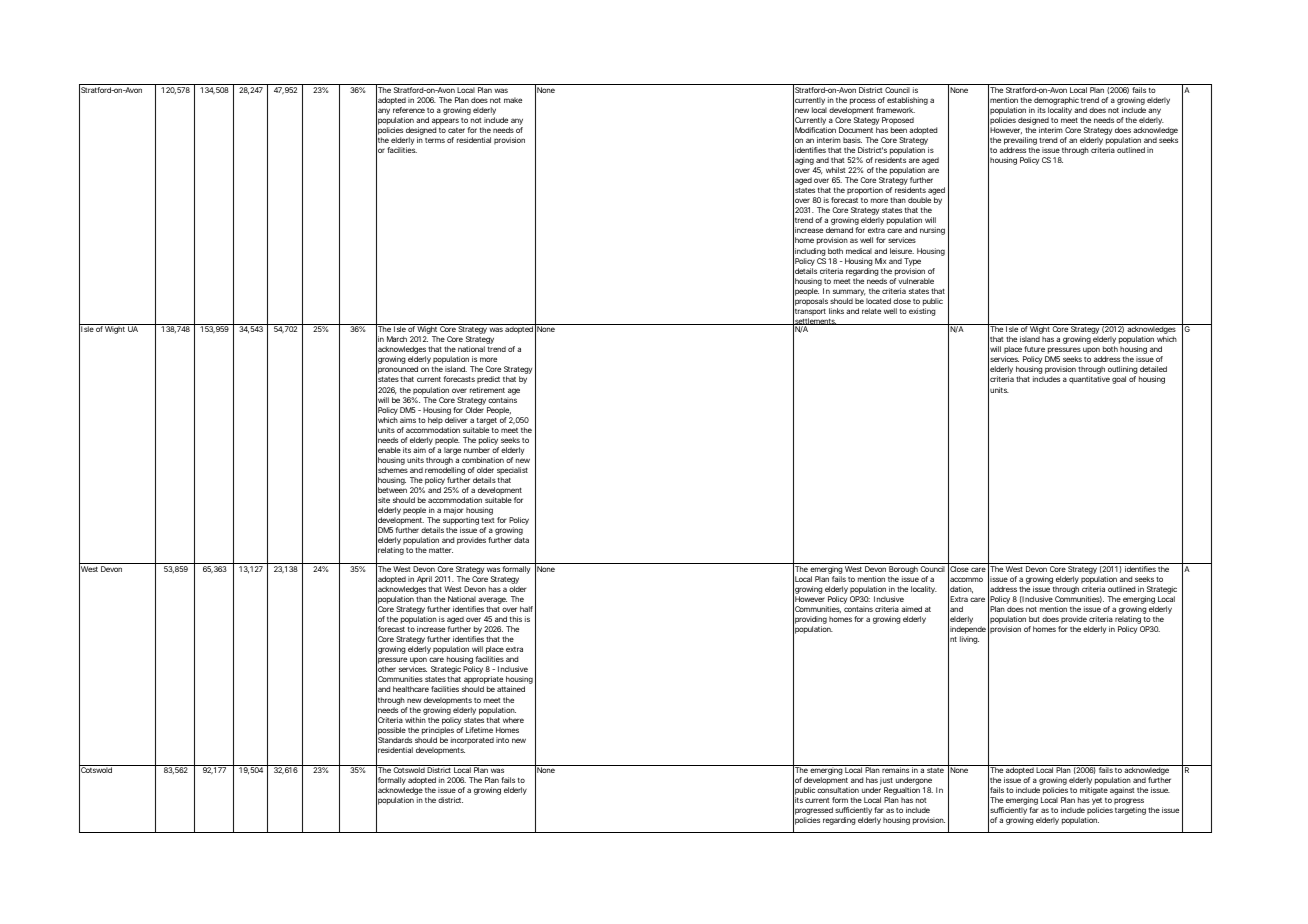 The image size is (1308, 924). I want to click on cater, so click(456, 130).
